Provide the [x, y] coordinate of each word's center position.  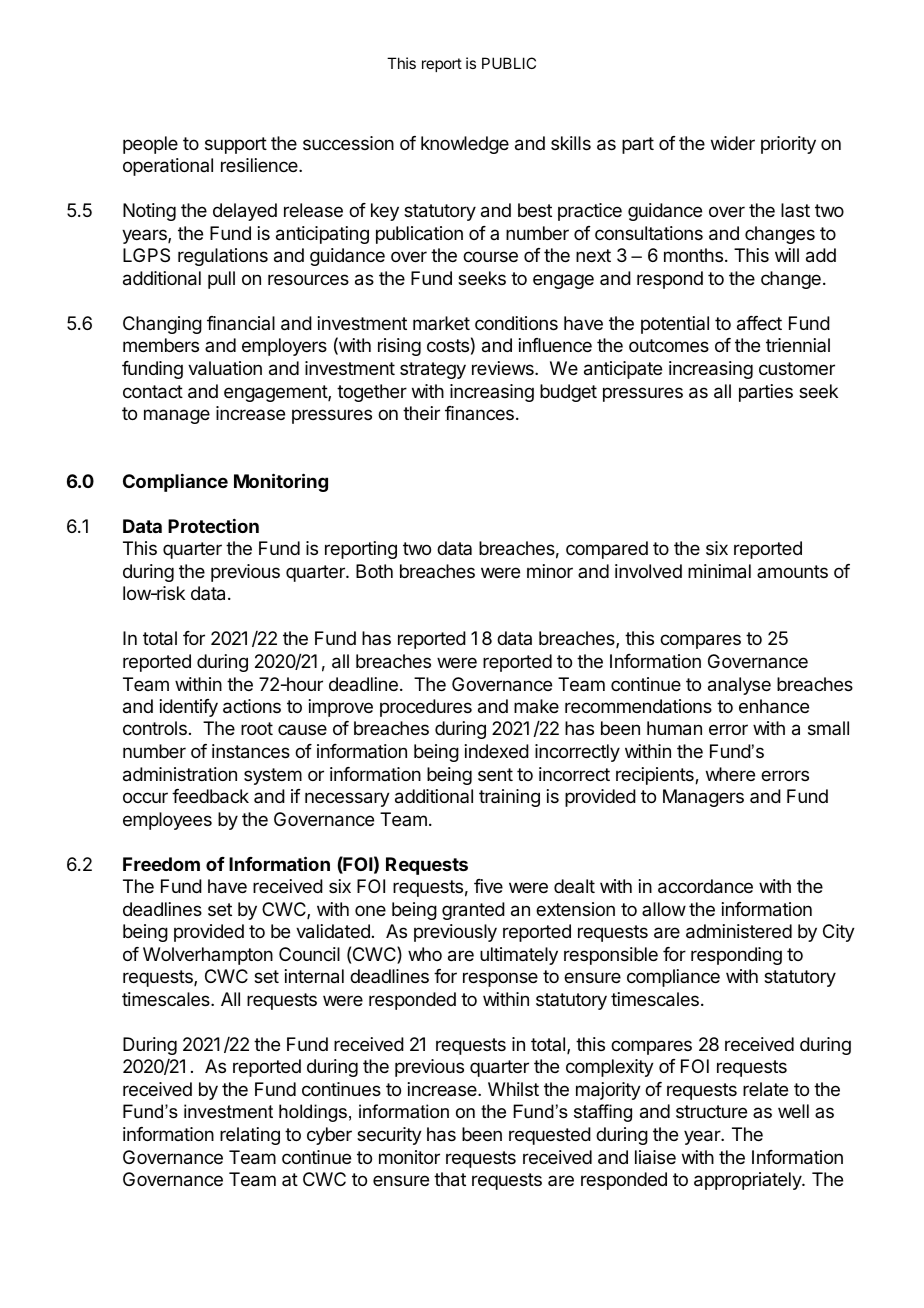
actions [252, 706]
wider [733, 143]
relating [250, 1136]
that [450, 1179]
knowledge [465, 145]
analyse [739, 686]
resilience [260, 165]
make [536, 706]
